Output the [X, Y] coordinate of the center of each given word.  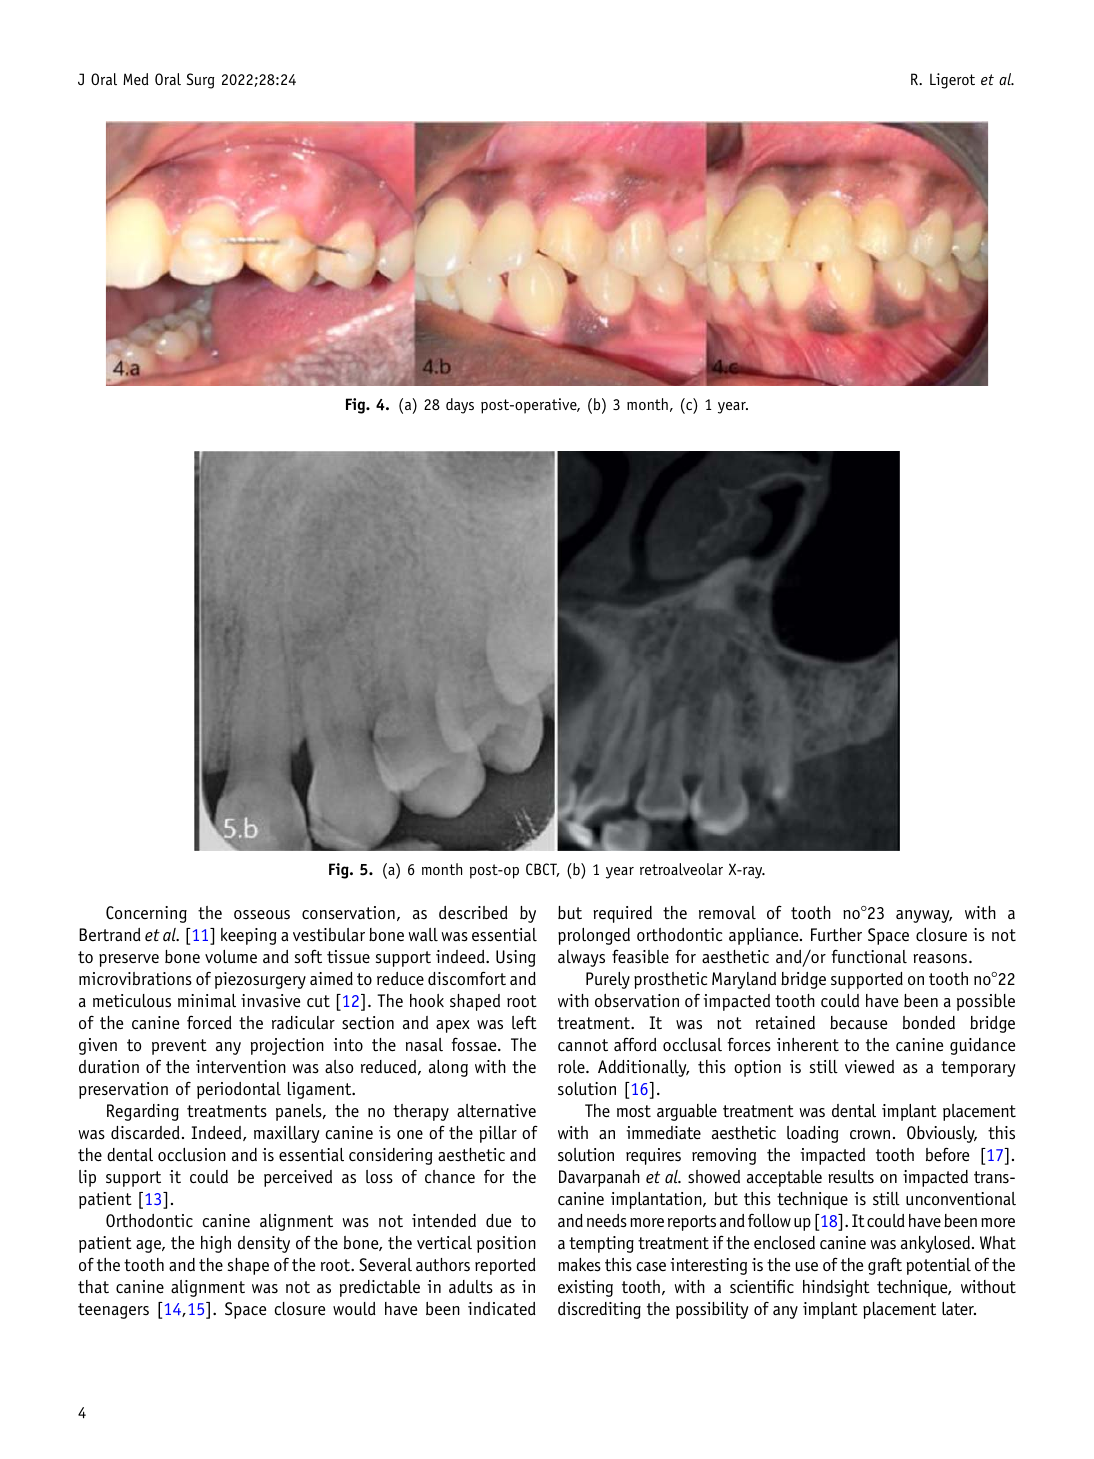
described [473, 913]
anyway [924, 916]
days [460, 406]
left [524, 1022]
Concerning [146, 914]
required [622, 914]
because [858, 1023]
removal [727, 913]
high [216, 1244]
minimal [207, 1001]
